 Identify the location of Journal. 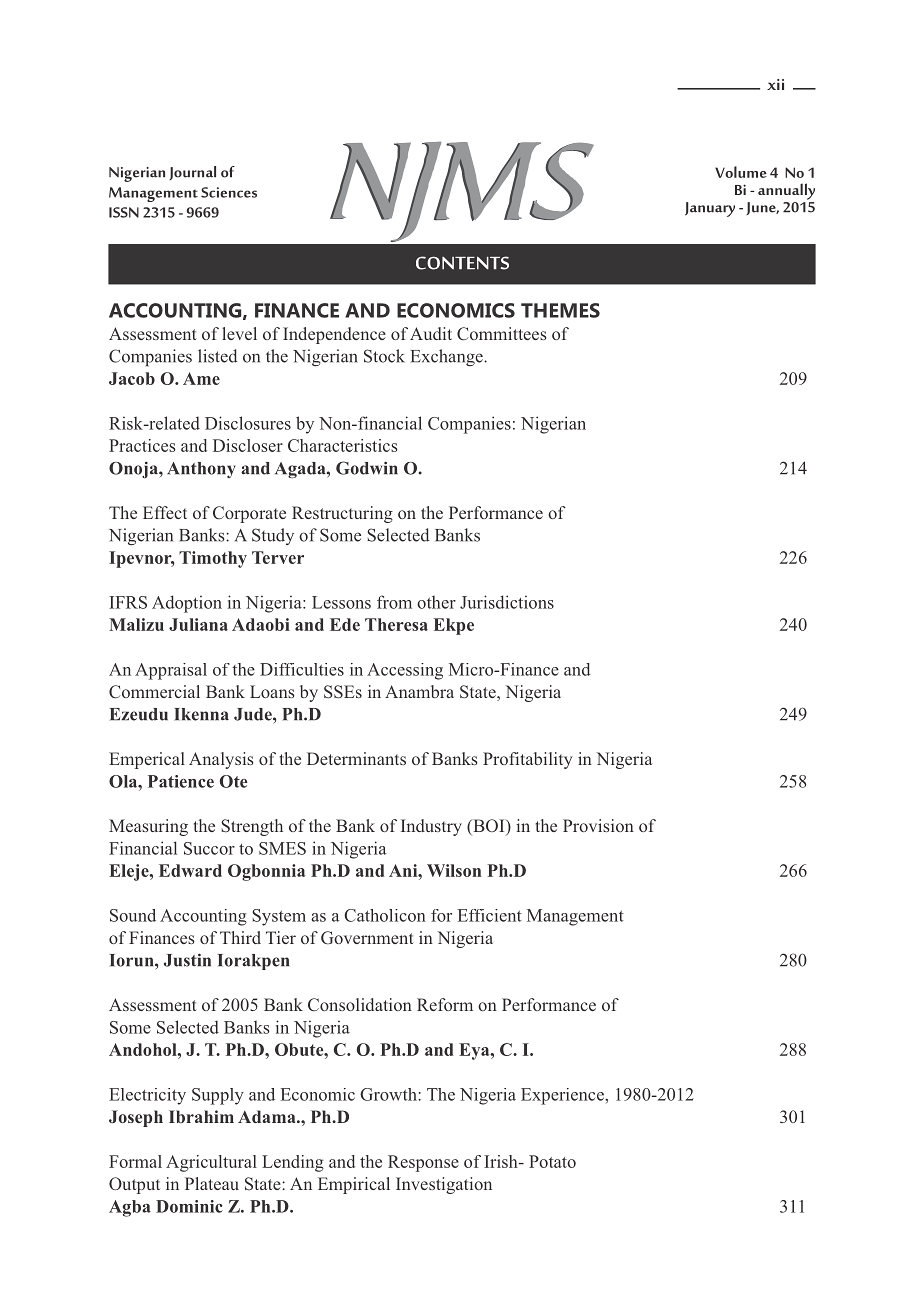
(192, 173).
